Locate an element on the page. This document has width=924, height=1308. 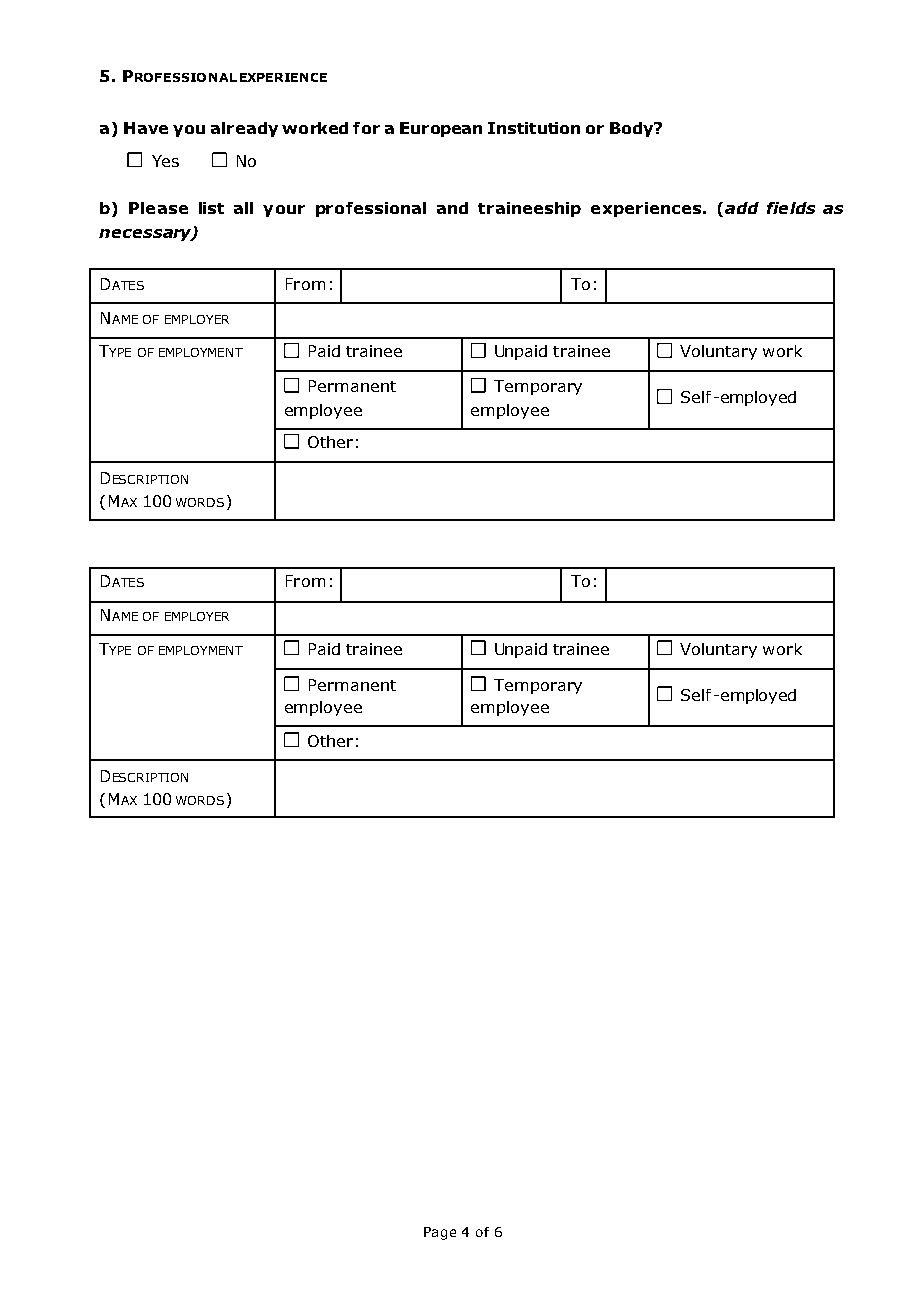
list is located at coordinates (211, 208).
